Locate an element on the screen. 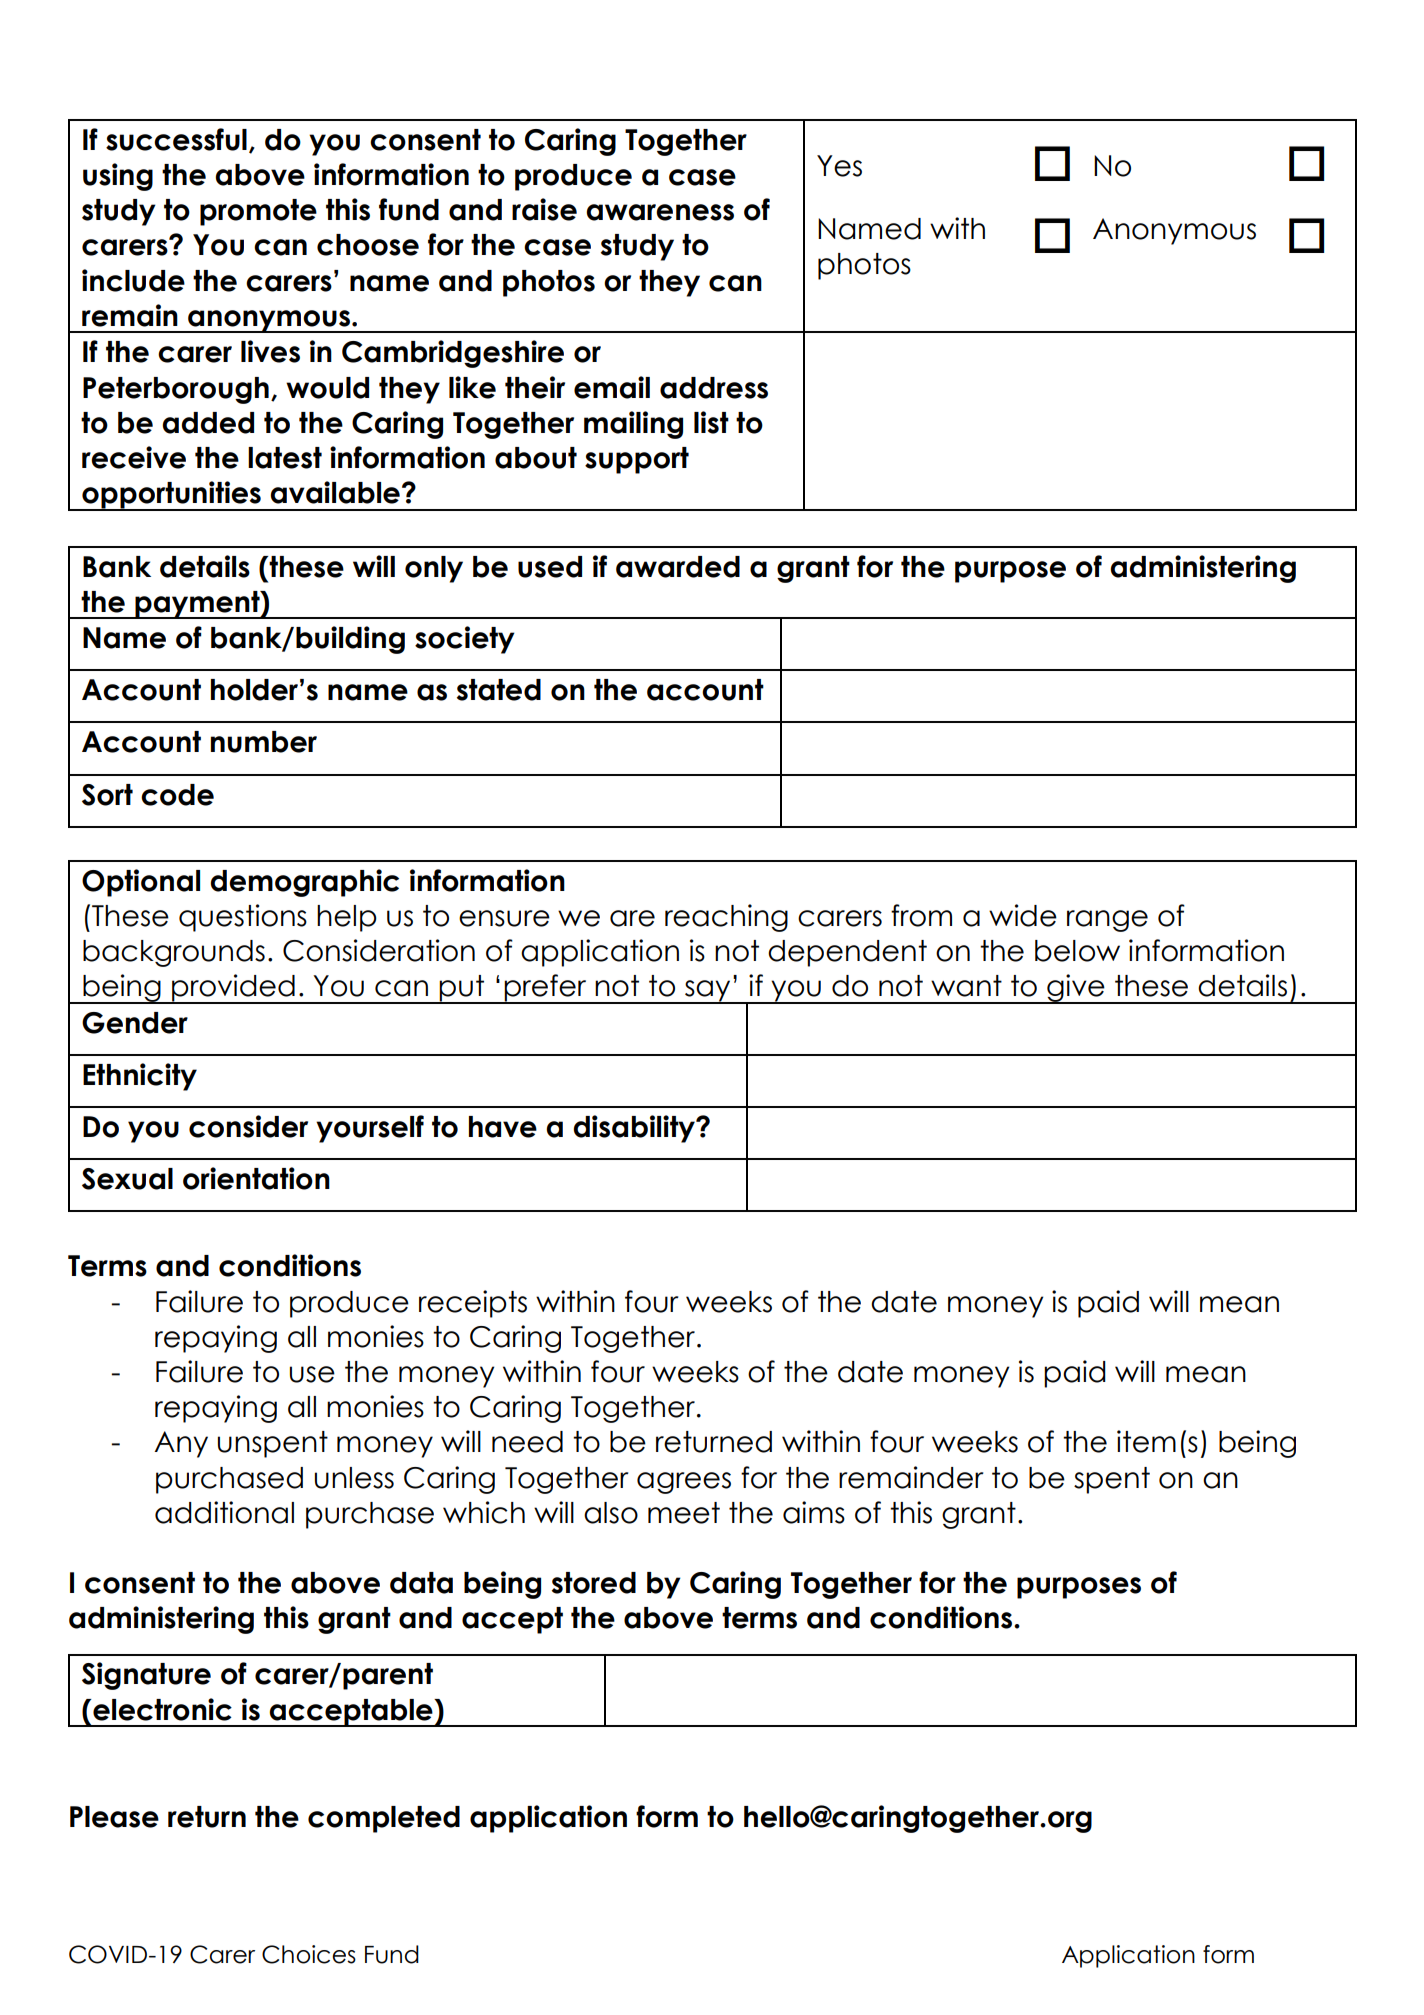  promote is located at coordinates (258, 212).
